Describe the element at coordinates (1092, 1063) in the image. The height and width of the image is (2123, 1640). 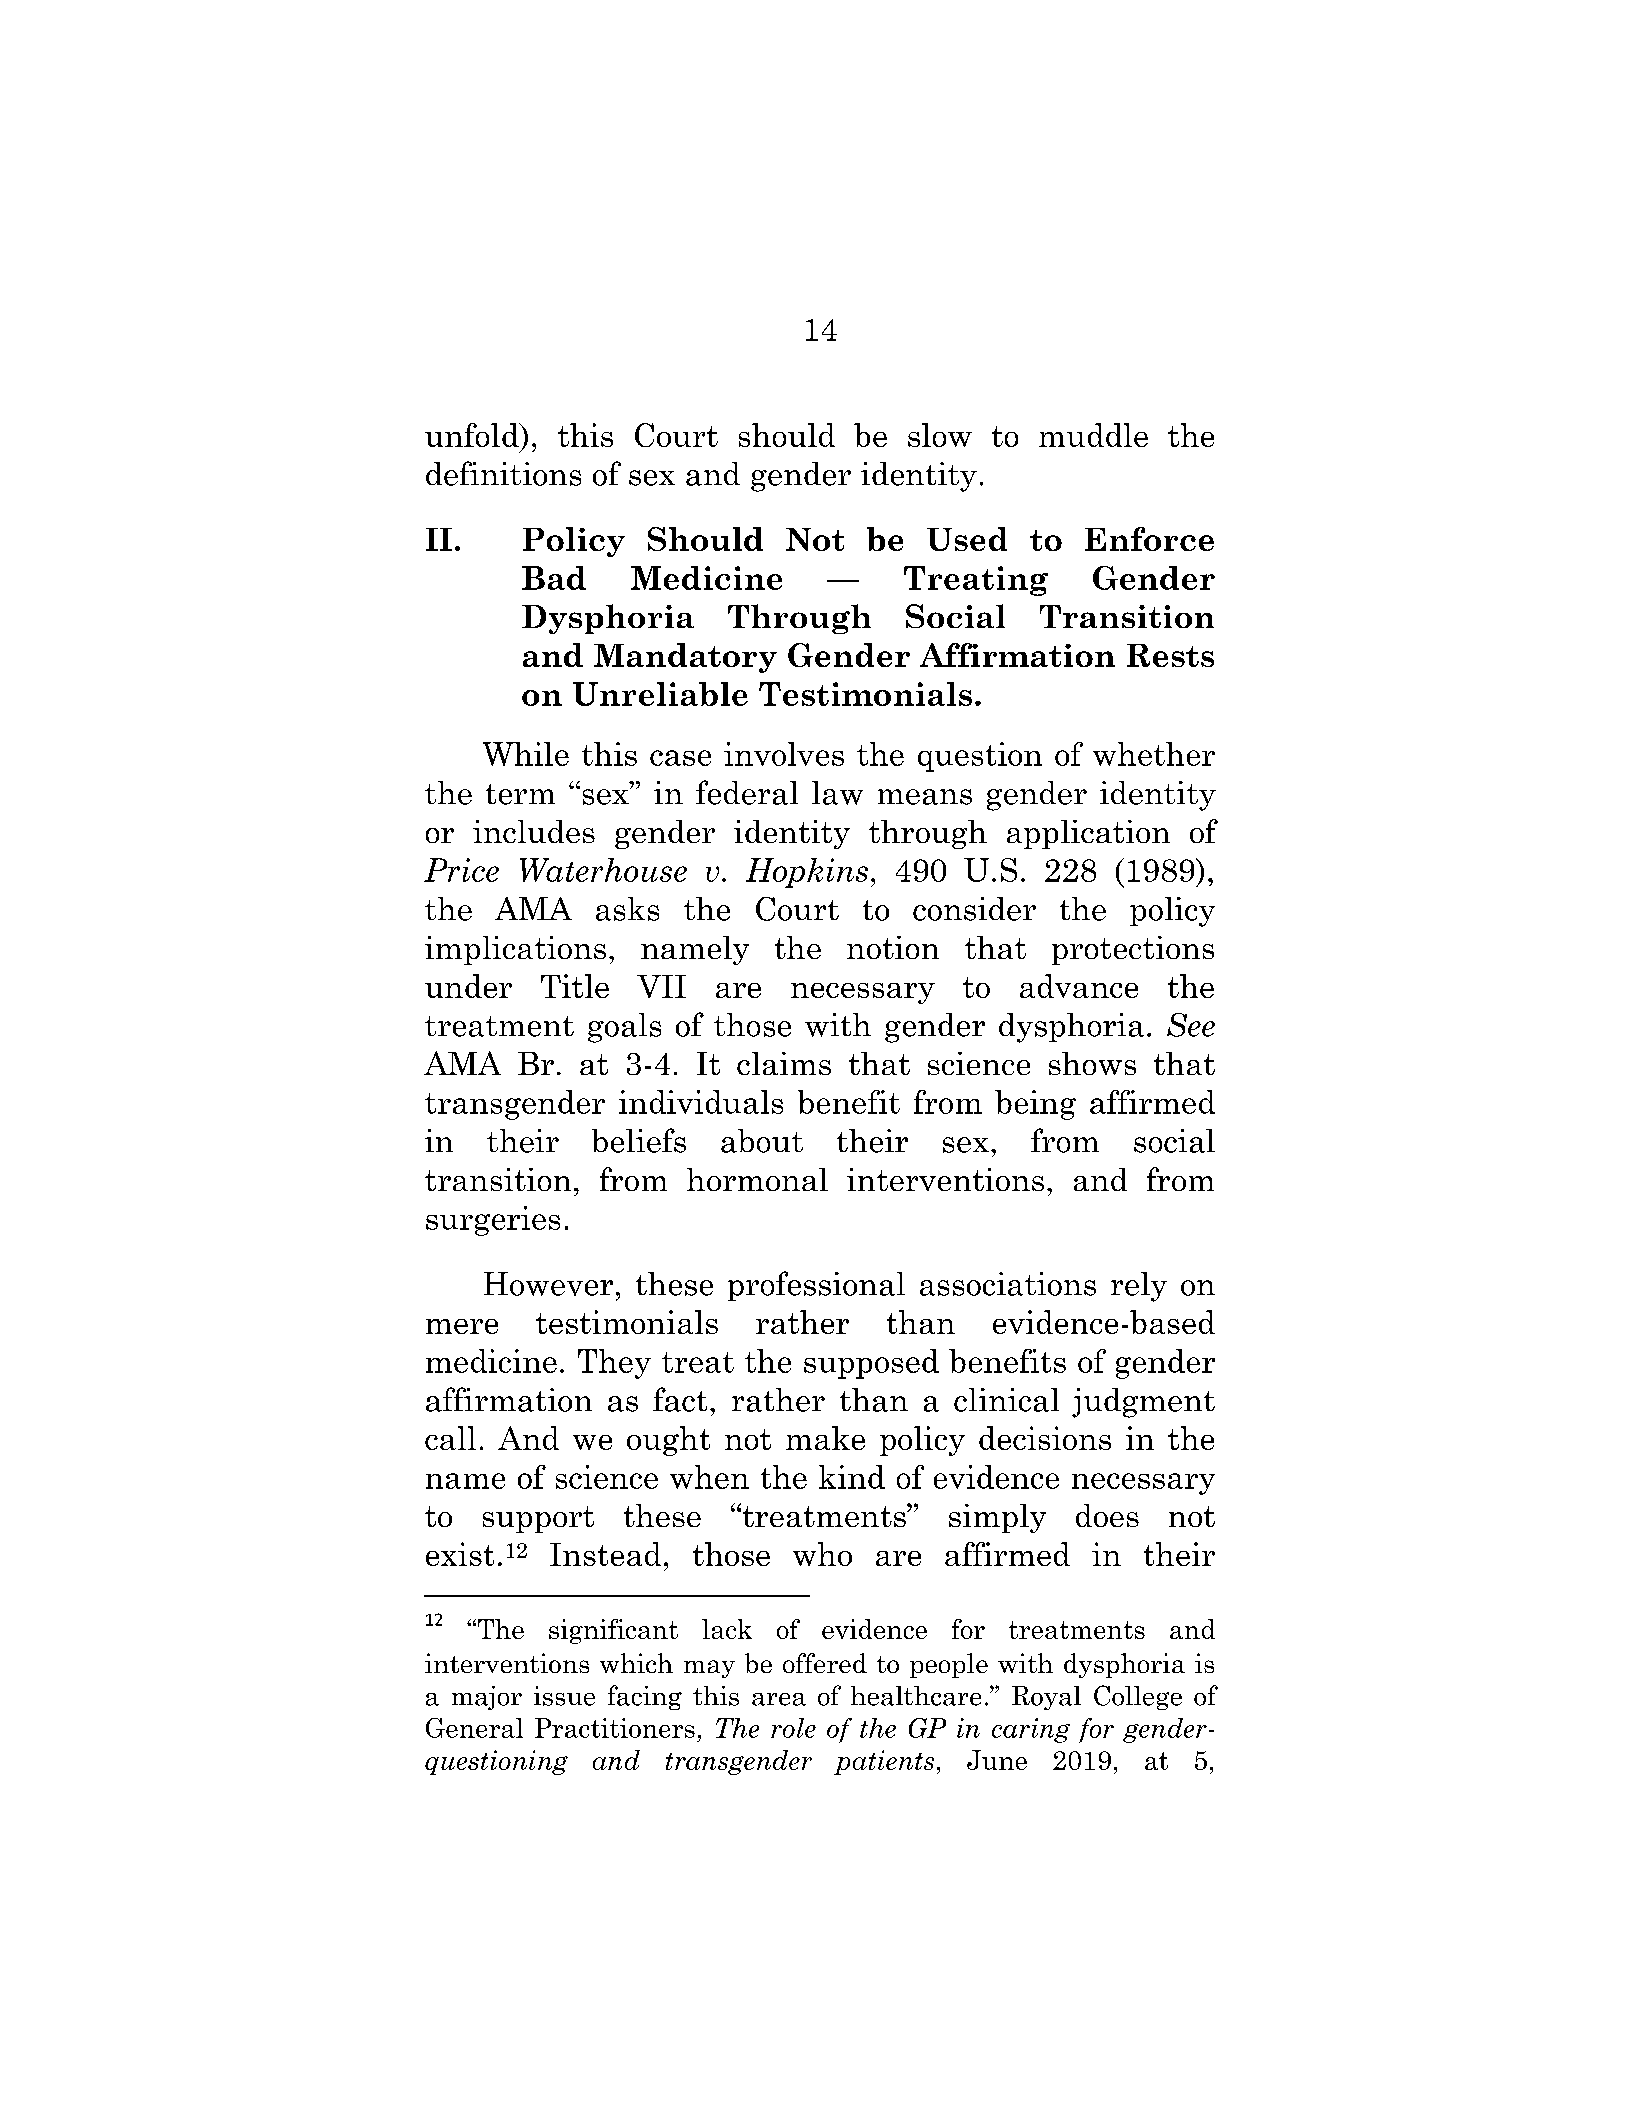
I see `shows` at that location.
